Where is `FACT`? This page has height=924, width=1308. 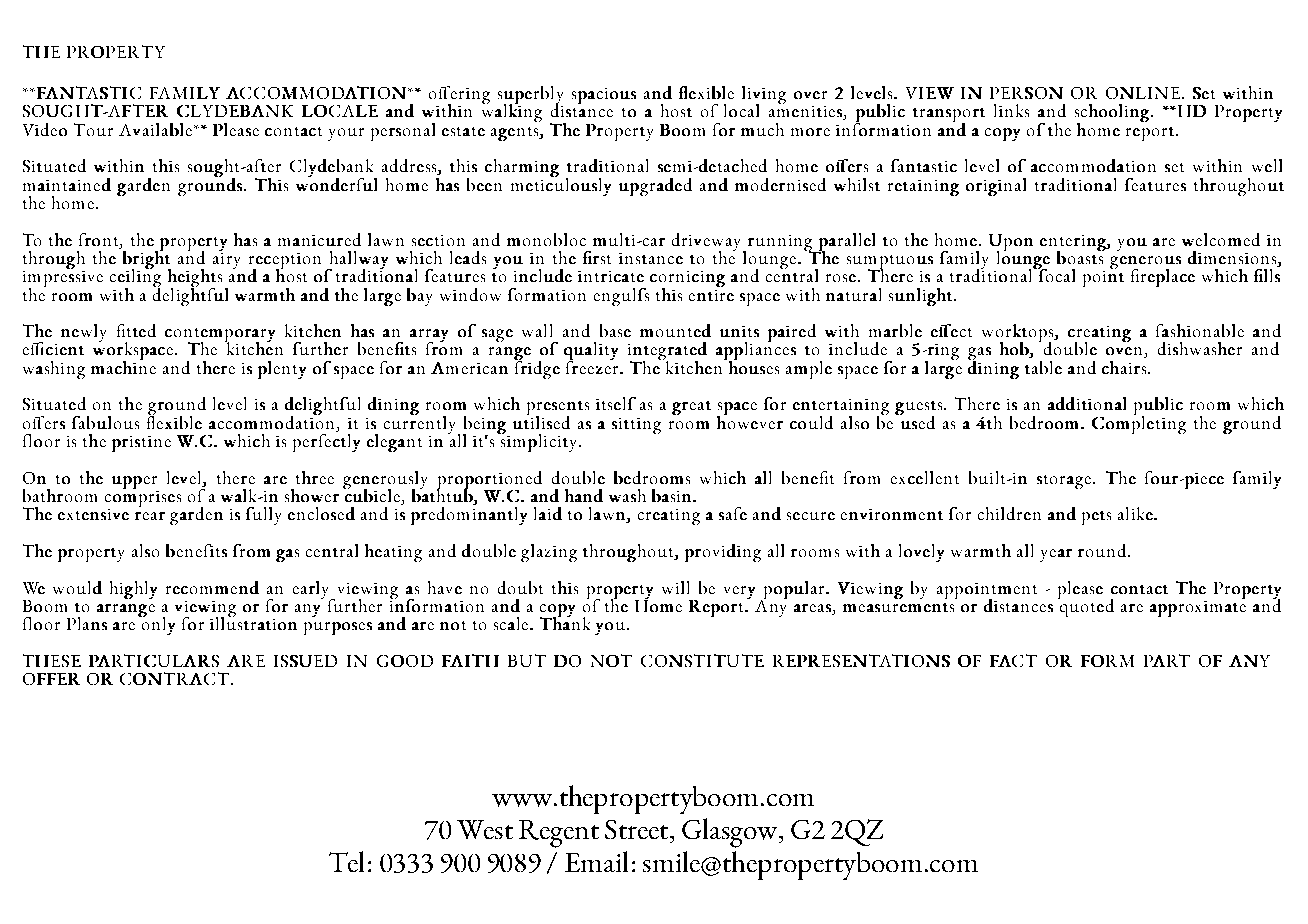
FACT is located at coordinates (1013, 660).
